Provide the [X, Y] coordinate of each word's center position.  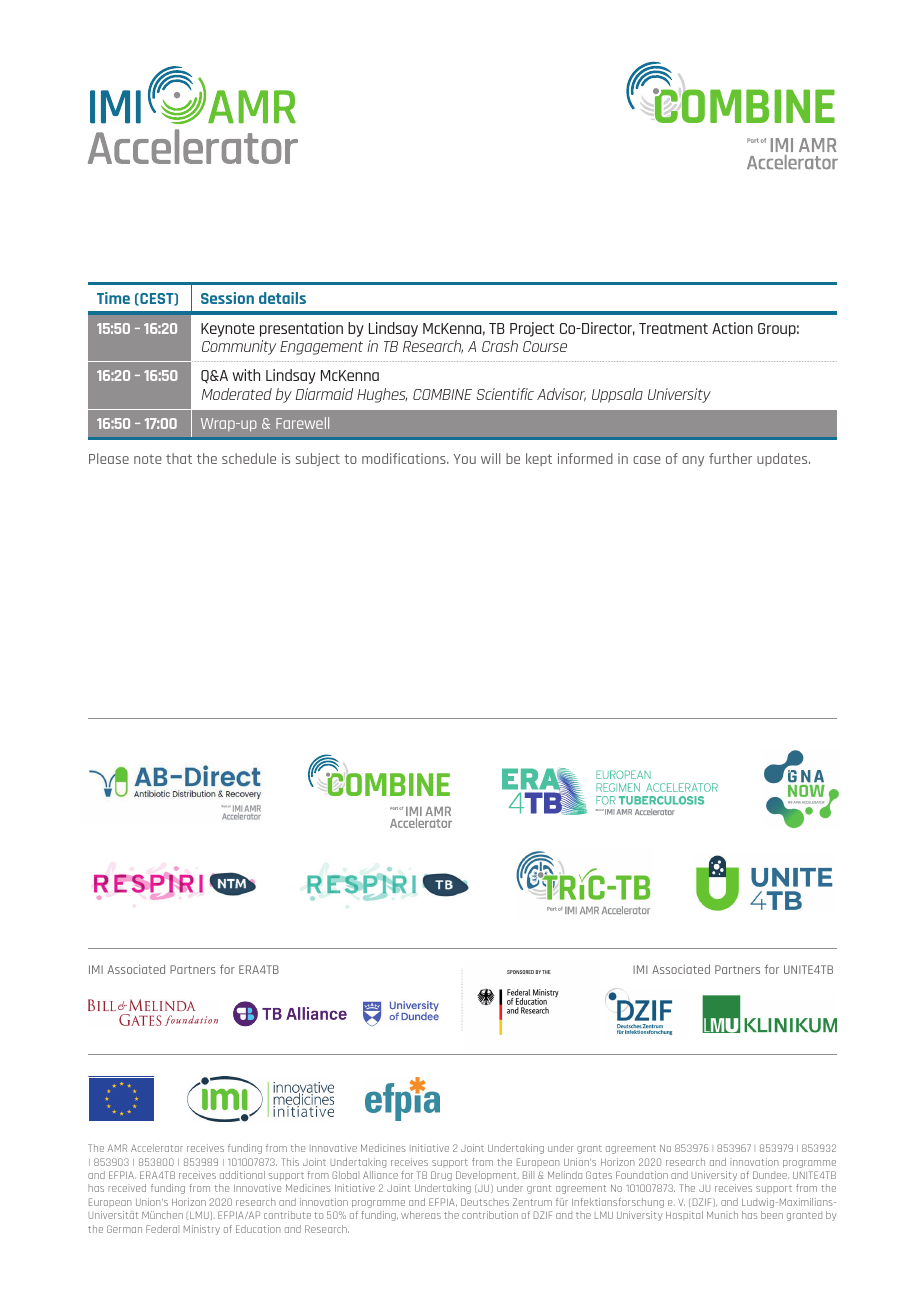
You [465, 459]
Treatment [673, 328]
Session [227, 298]
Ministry [202, 1230]
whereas [421, 1215]
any [693, 461]
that [179, 458]
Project [532, 329]
